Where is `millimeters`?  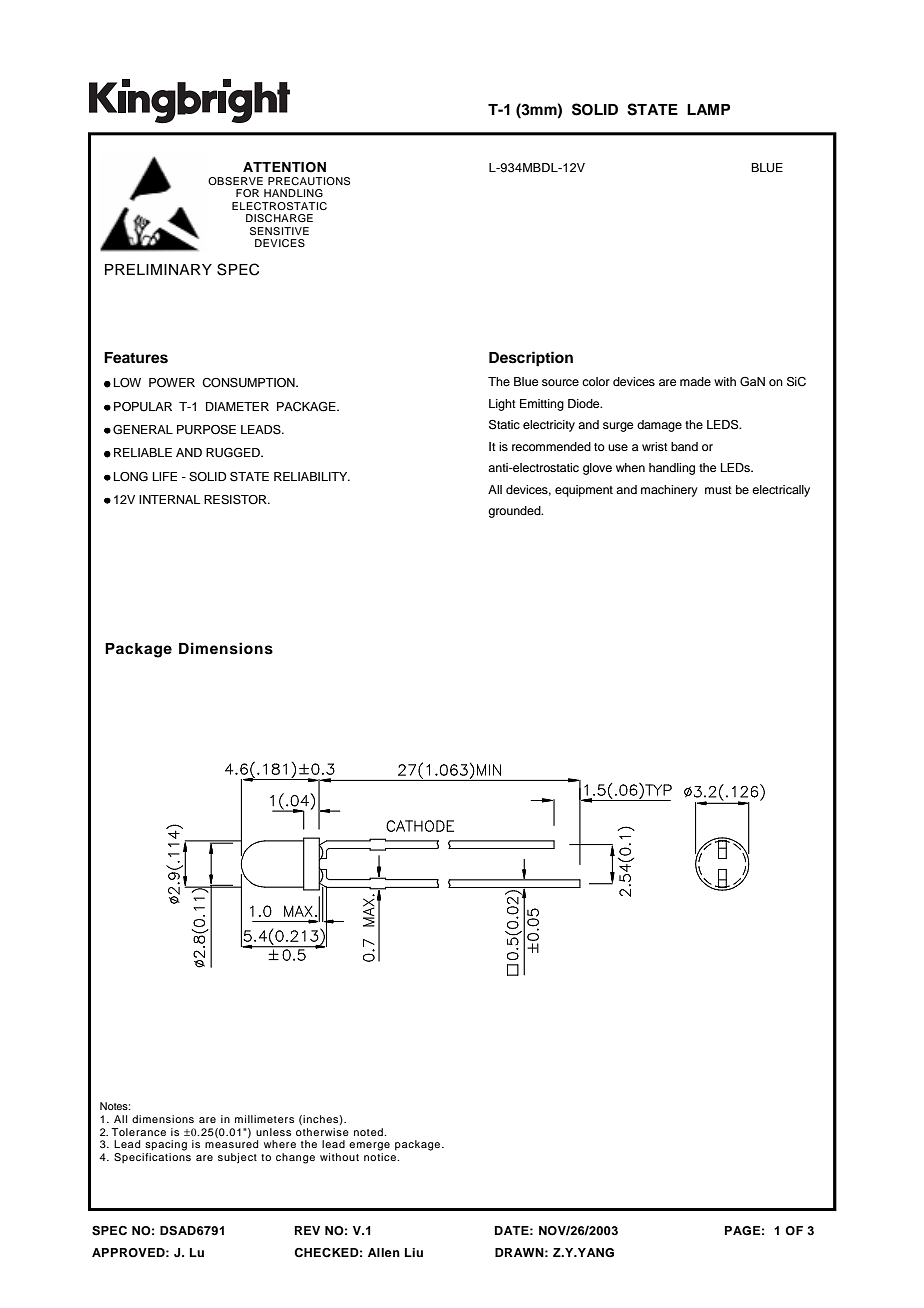
millimeters is located at coordinates (264, 1119).
